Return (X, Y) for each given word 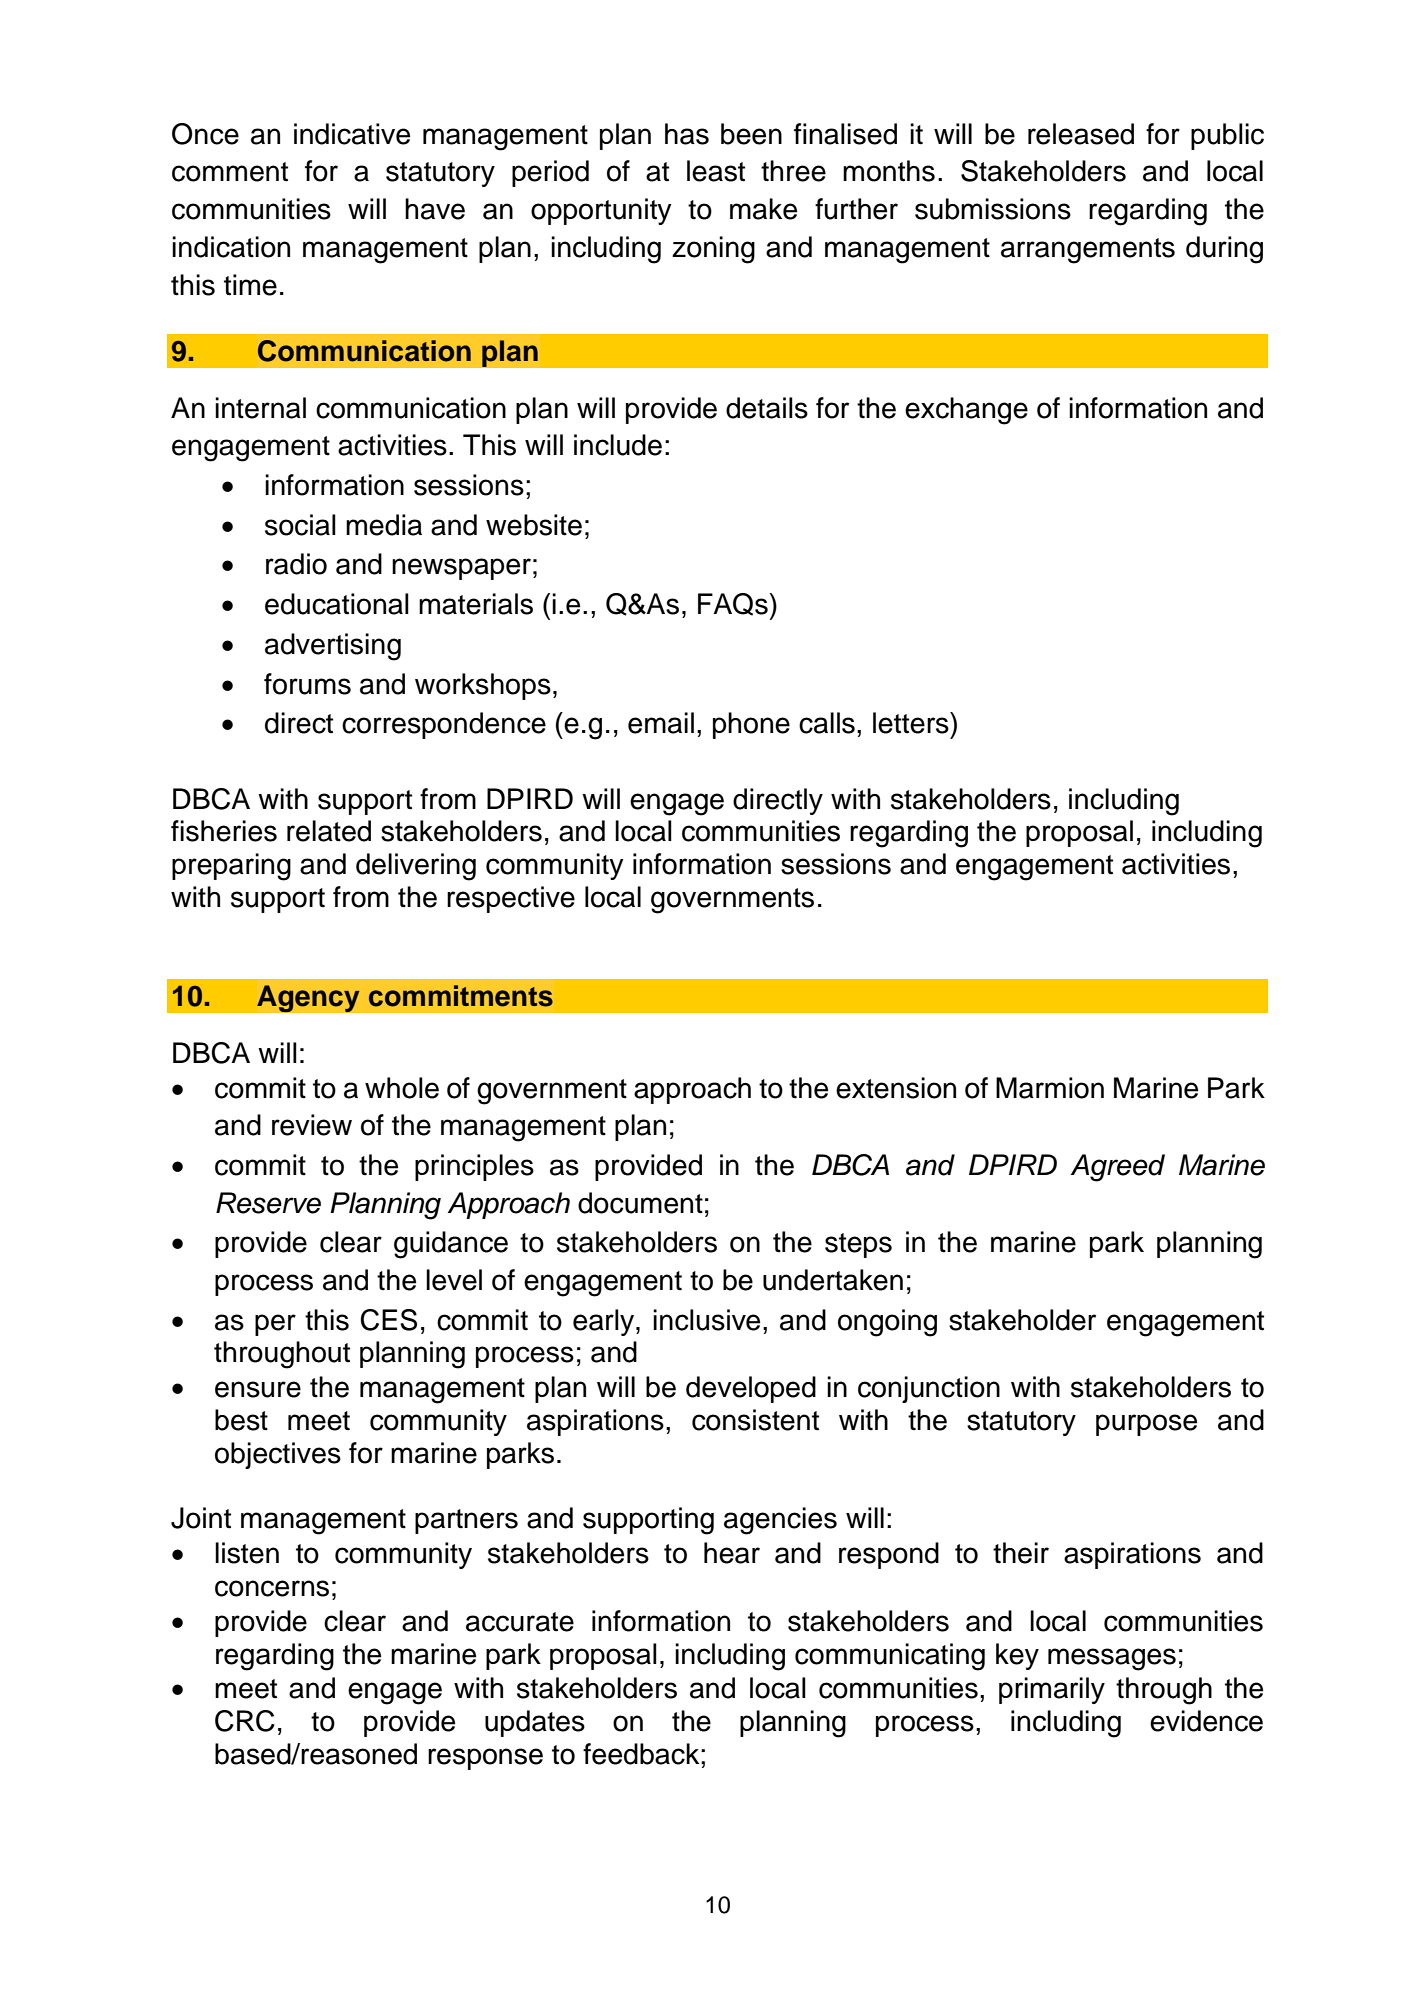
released (1081, 134)
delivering (416, 867)
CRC (245, 1721)
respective (511, 899)
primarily (1052, 1690)
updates (535, 1723)
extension (896, 1088)
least (716, 171)
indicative (352, 134)
